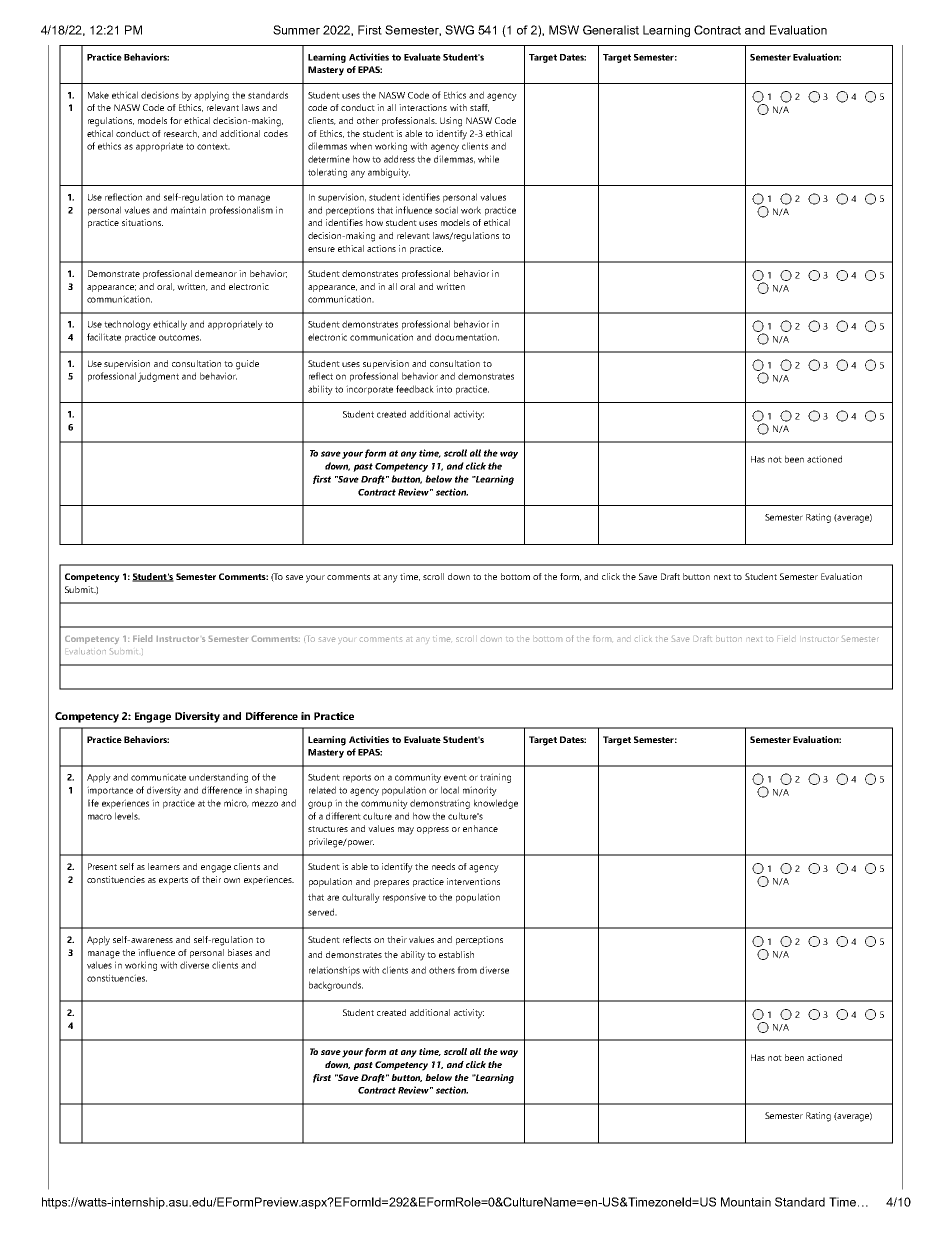 This page has height=1233, width=952. I want to click on backgrounds, so click(336, 986).
